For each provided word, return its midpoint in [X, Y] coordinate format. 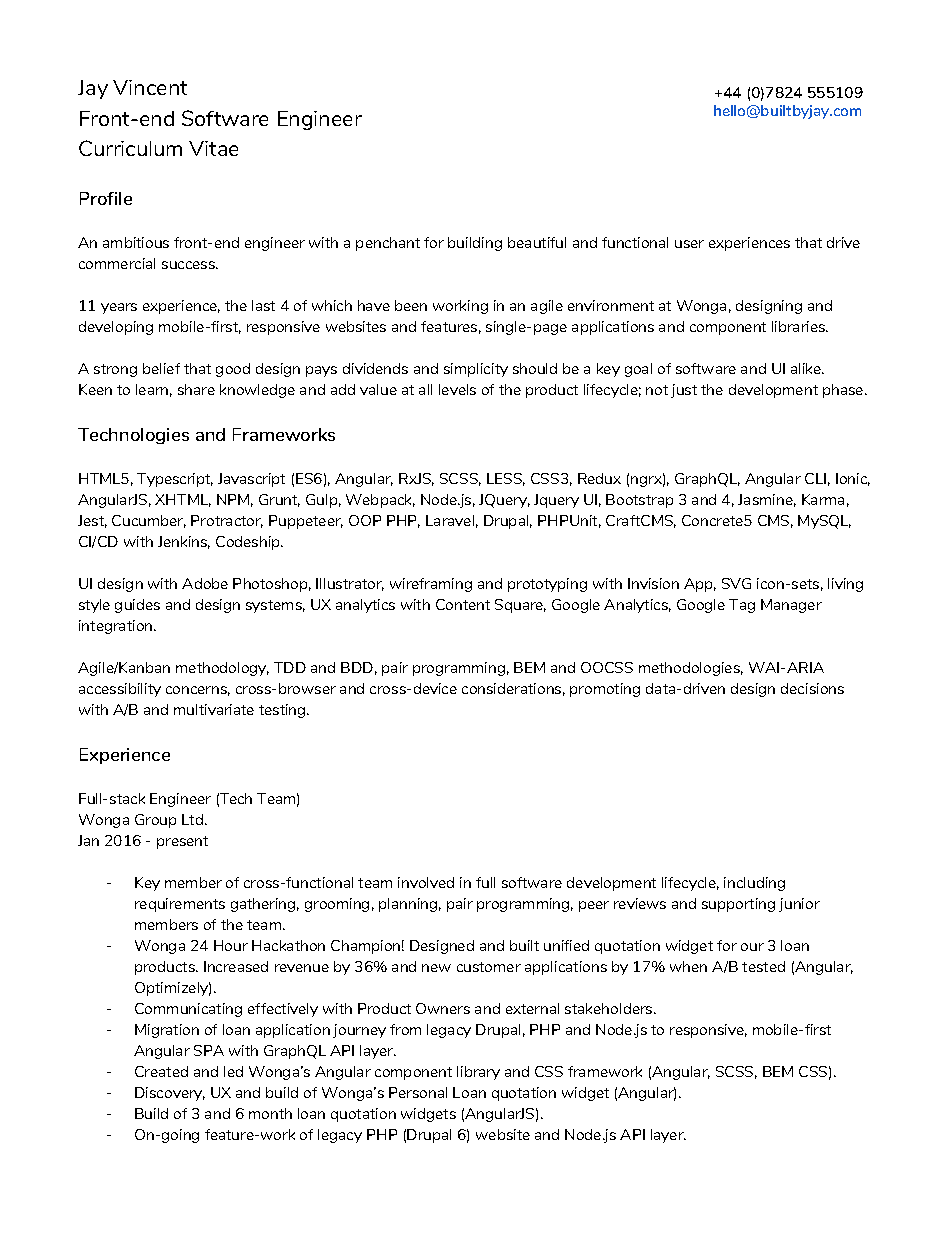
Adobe [205, 583]
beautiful [537, 242]
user [689, 244]
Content [463, 604]
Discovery [170, 1094]
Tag [742, 606]
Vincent [150, 87]
